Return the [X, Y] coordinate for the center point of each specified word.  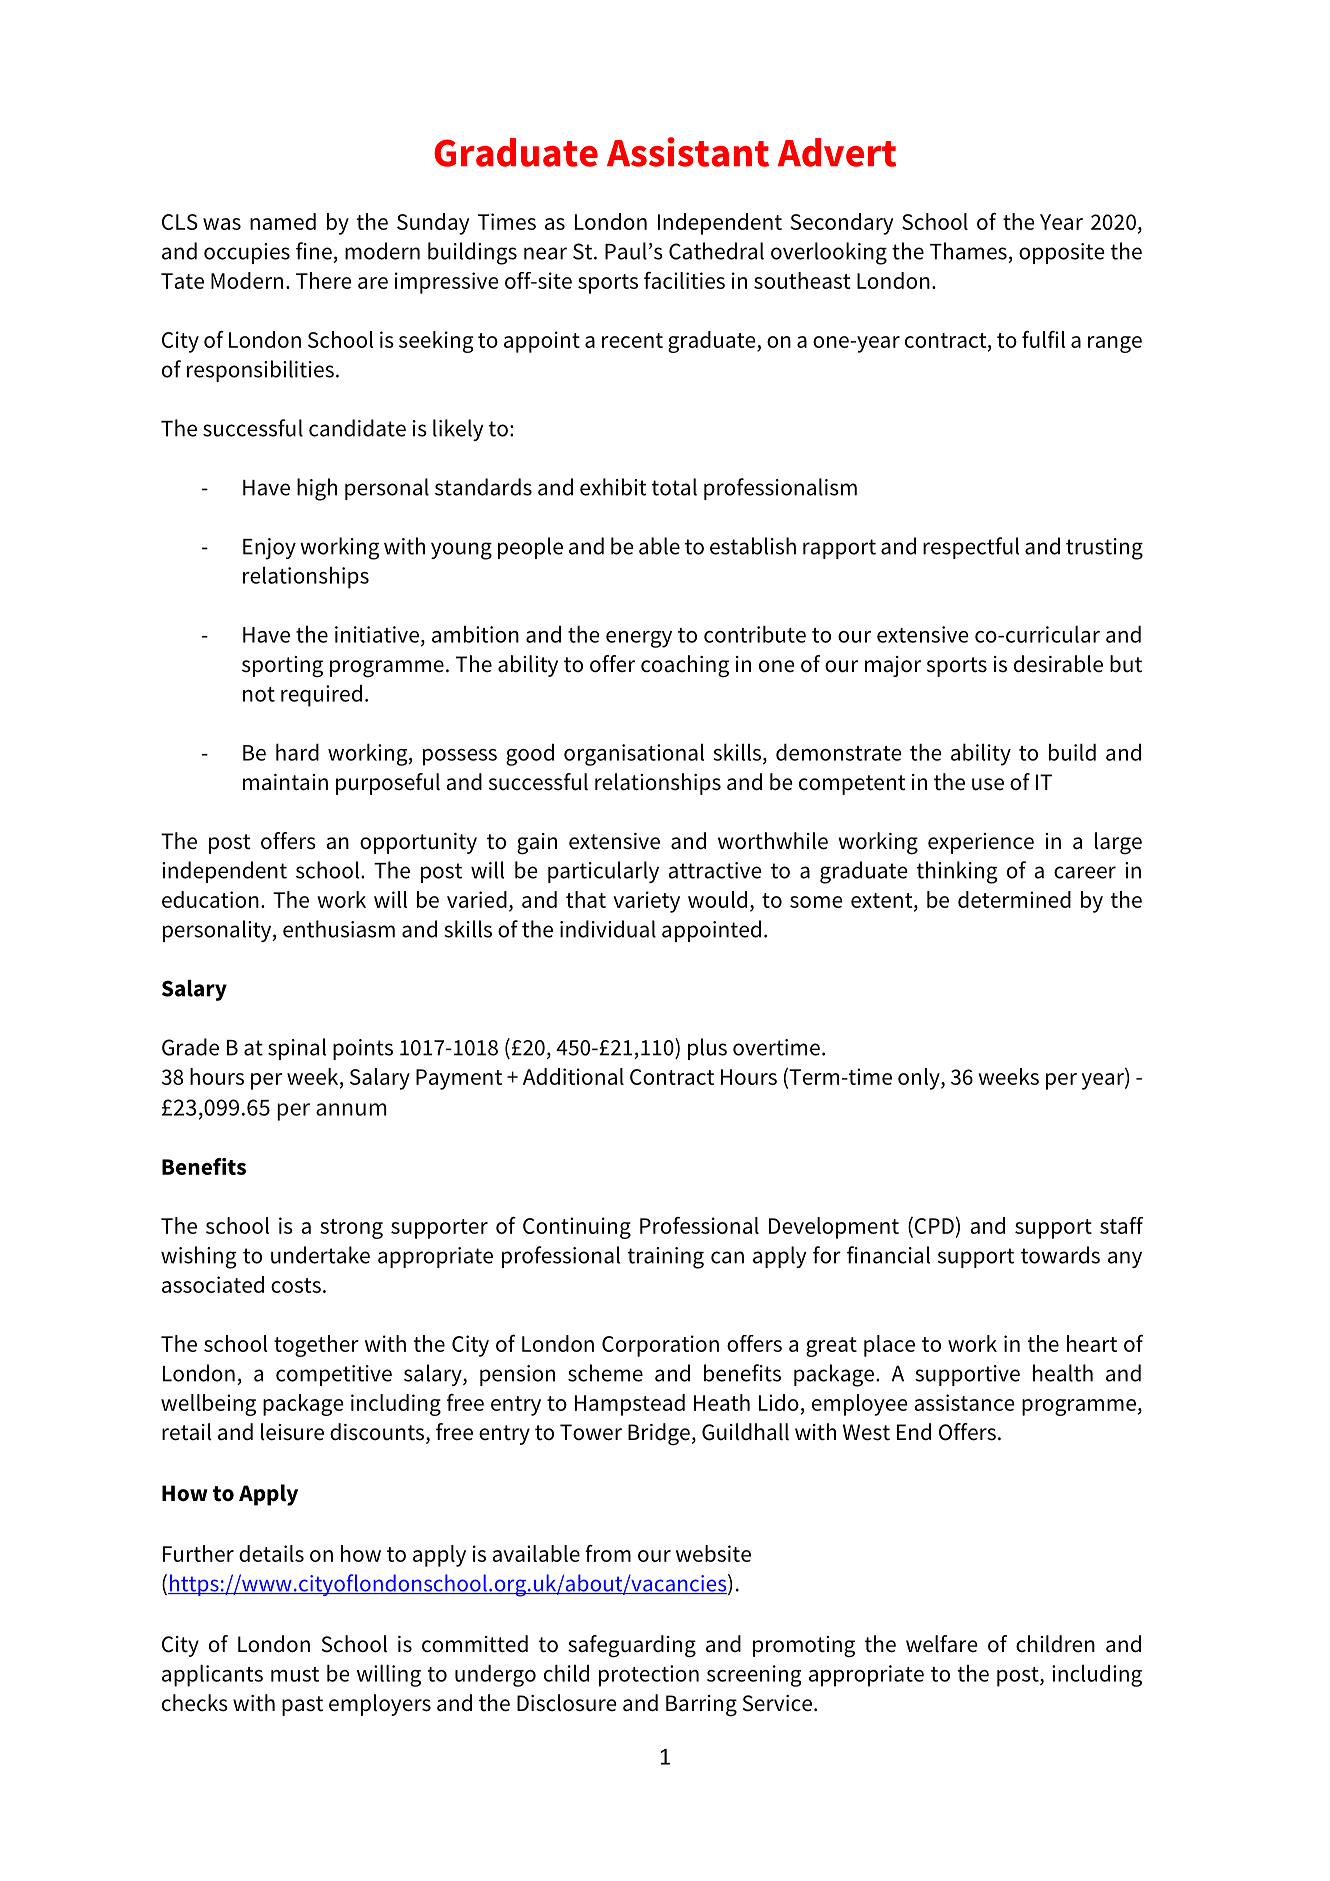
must [295, 1674]
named [283, 221]
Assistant [688, 152]
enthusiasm [339, 929]
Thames [968, 251]
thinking [957, 872]
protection [649, 1676]
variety [646, 902]
